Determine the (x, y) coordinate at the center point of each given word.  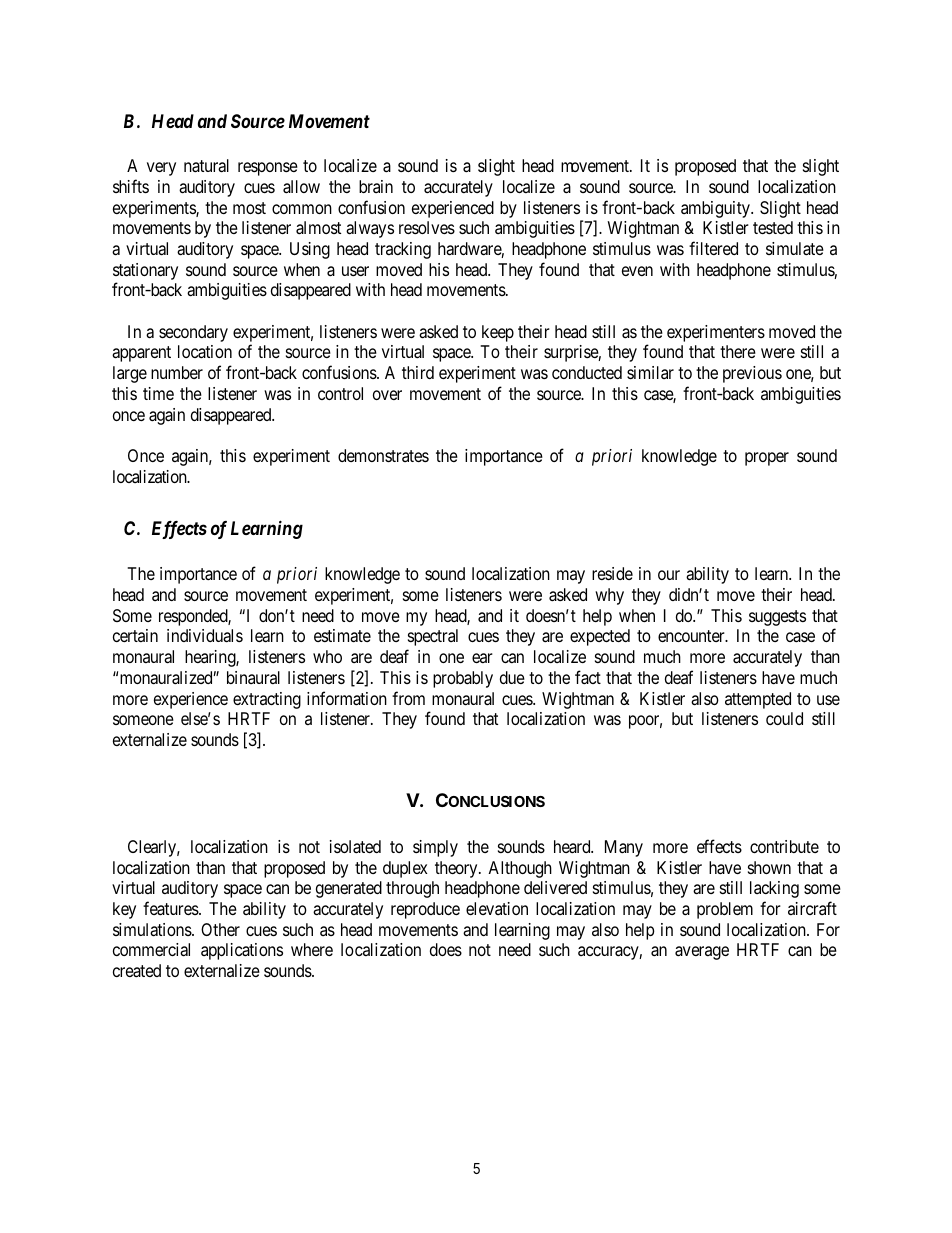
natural (206, 166)
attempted (758, 700)
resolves (427, 227)
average (702, 953)
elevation (497, 908)
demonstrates (383, 455)
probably (463, 679)
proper (767, 459)
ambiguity (716, 209)
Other (220, 929)
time (158, 393)
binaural (253, 677)
